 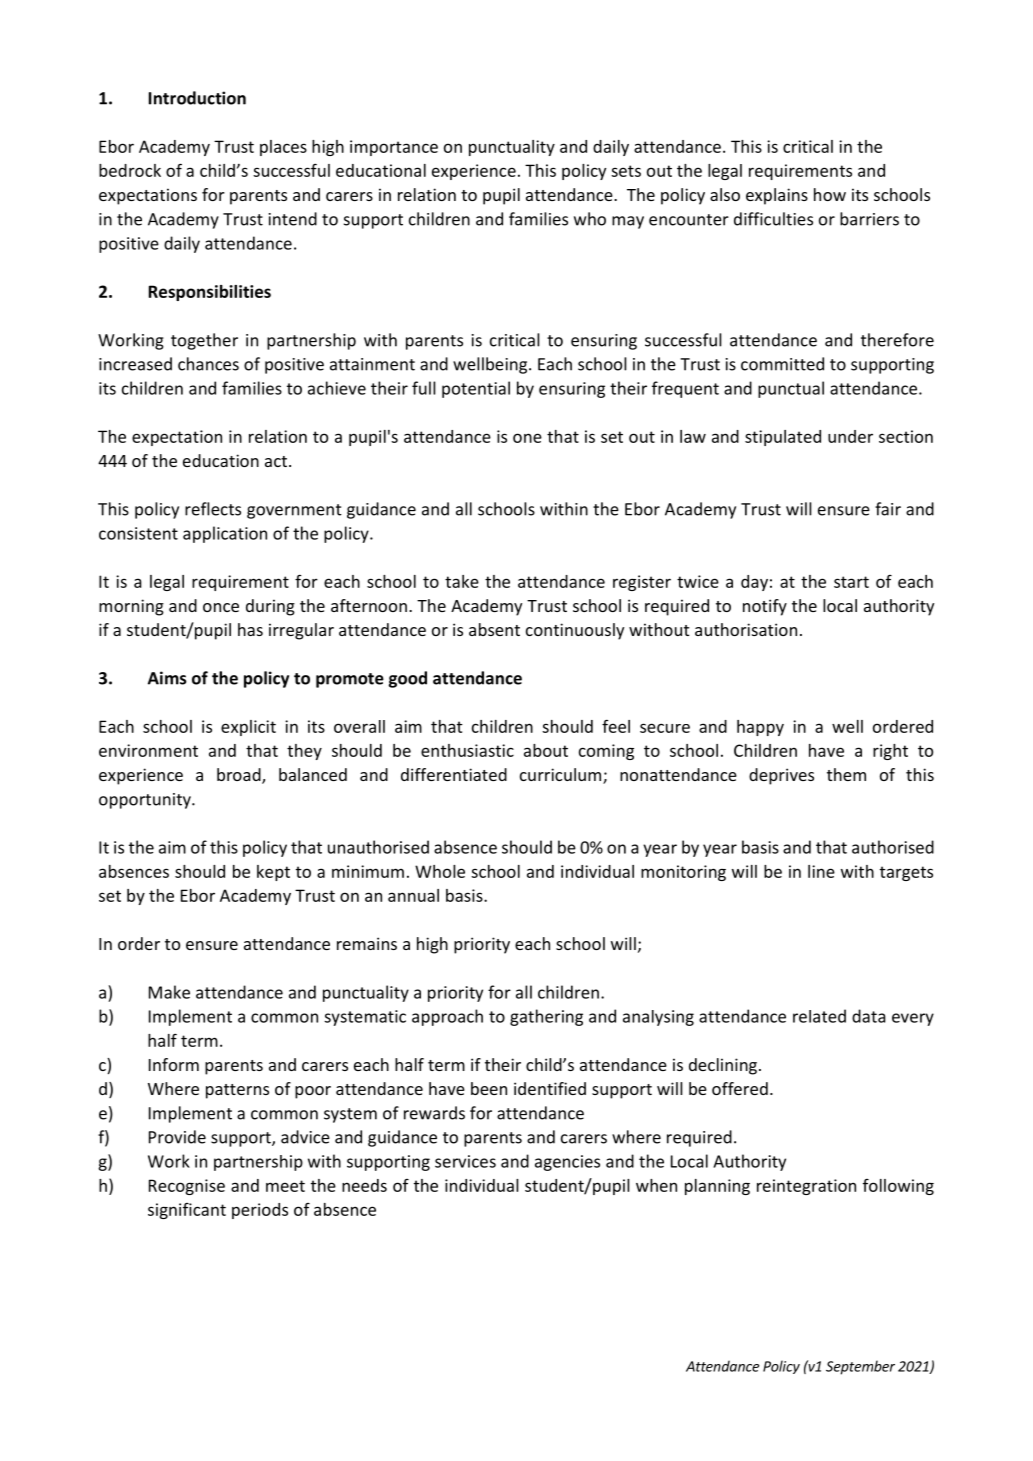 What do you see at coordinates (567, 1163) in the screenshot?
I see `agencies` at bounding box center [567, 1163].
